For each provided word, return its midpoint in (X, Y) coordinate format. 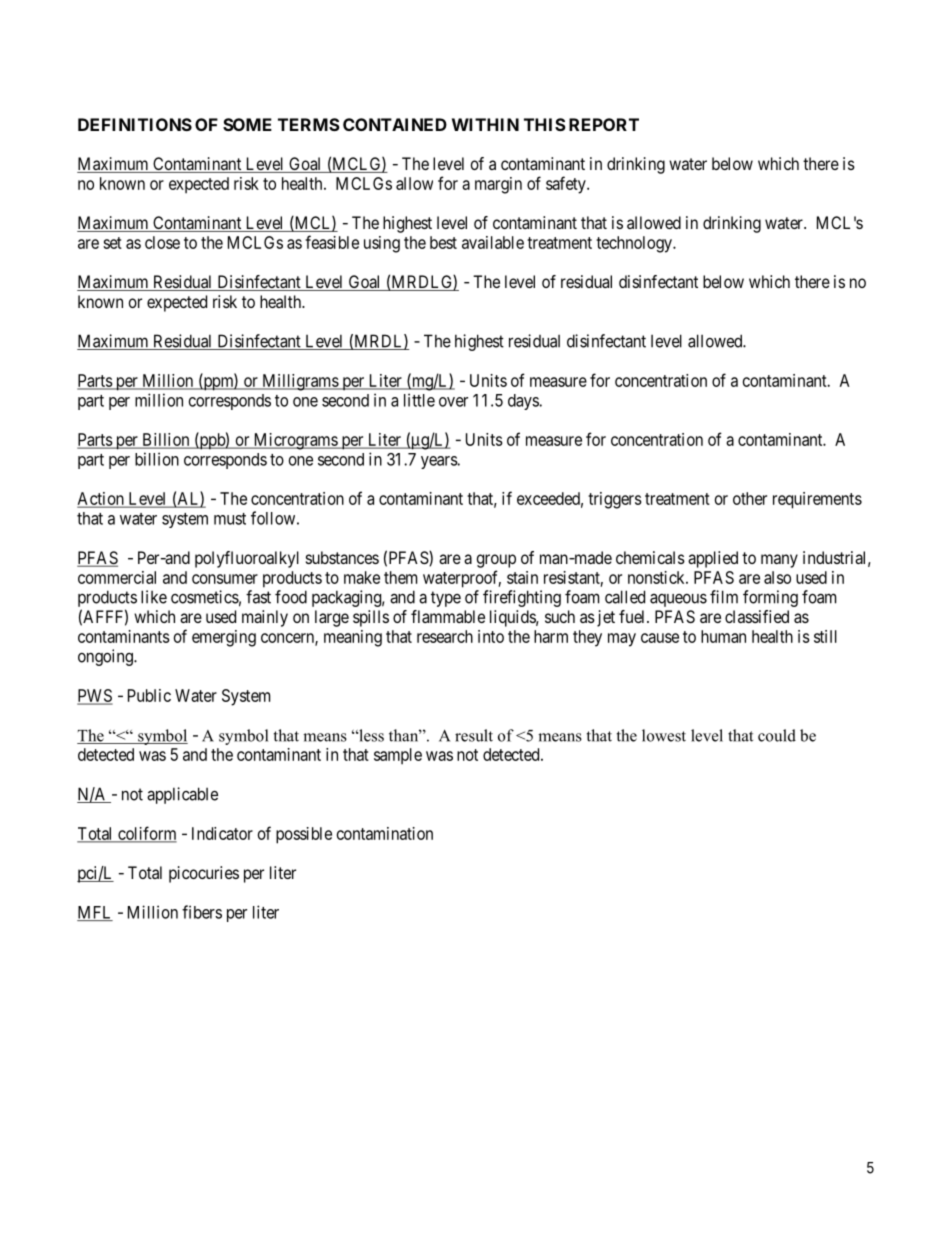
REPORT (604, 124)
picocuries (204, 874)
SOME (247, 124)
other (750, 498)
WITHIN (485, 124)
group (496, 561)
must (230, 519)
